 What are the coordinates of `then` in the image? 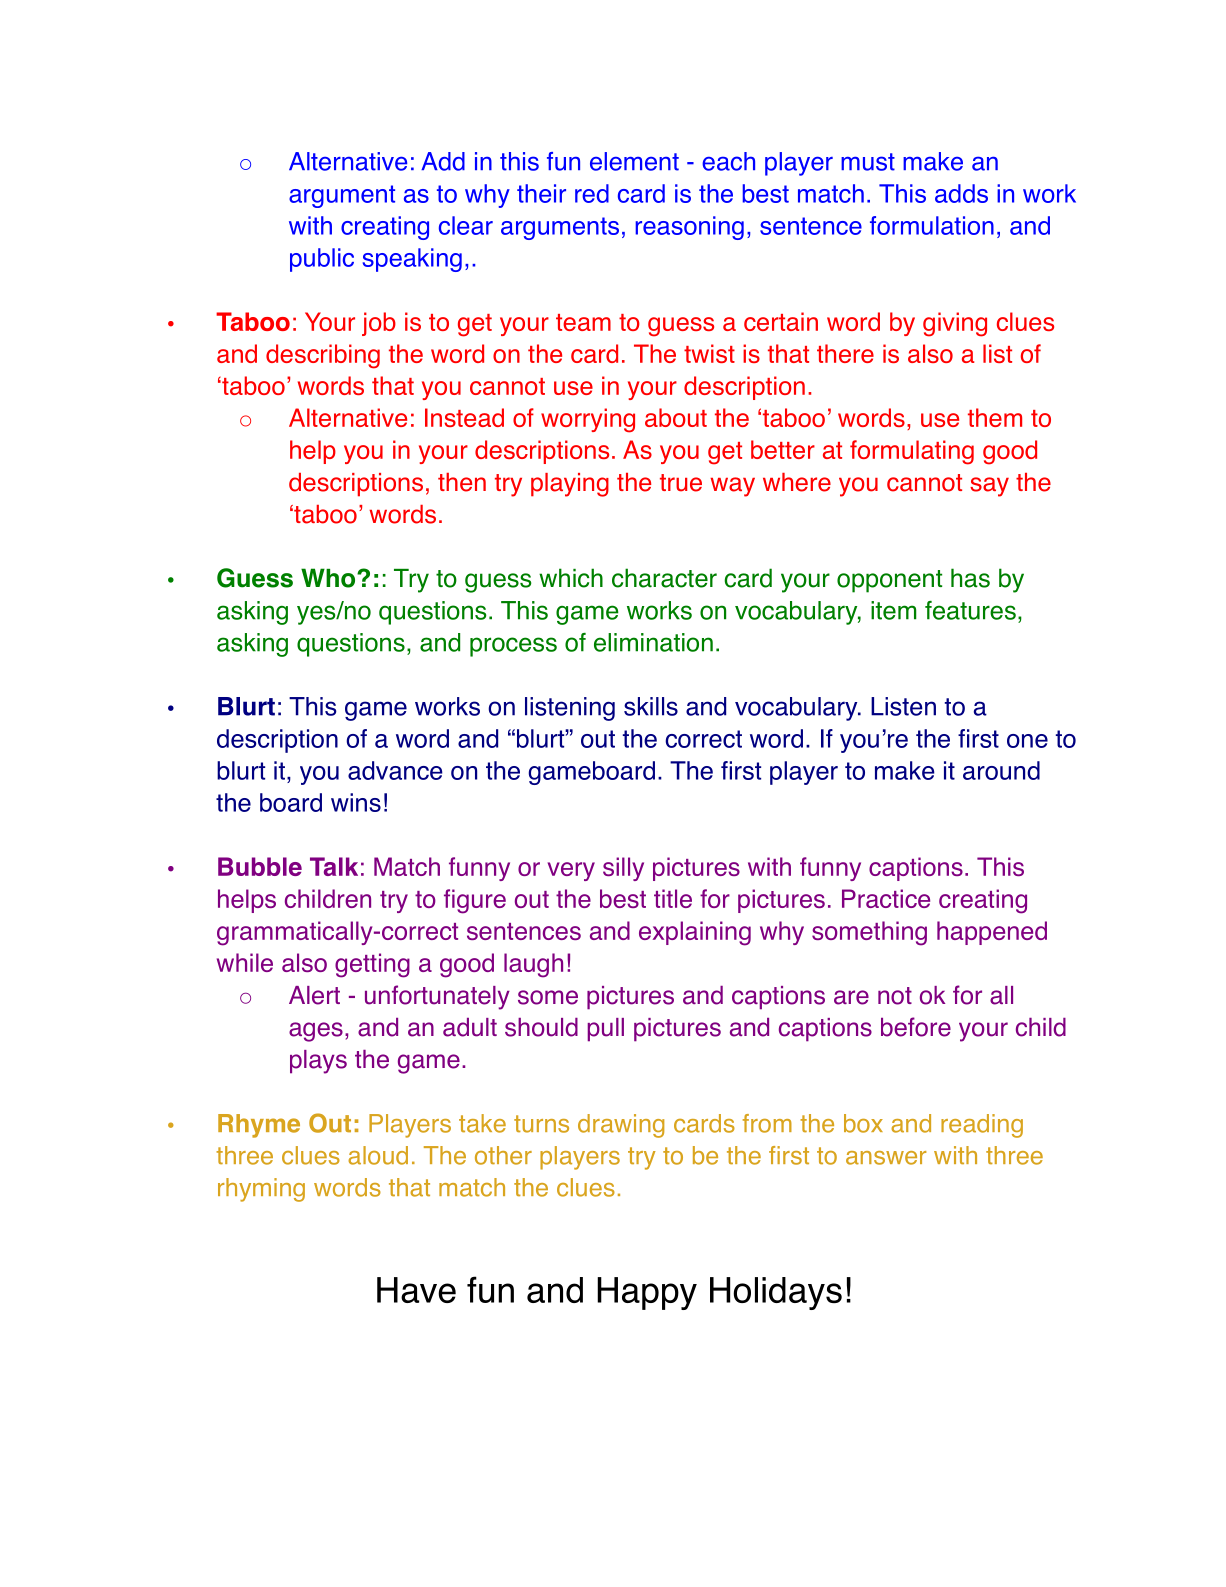 It's located at (462, 482).
